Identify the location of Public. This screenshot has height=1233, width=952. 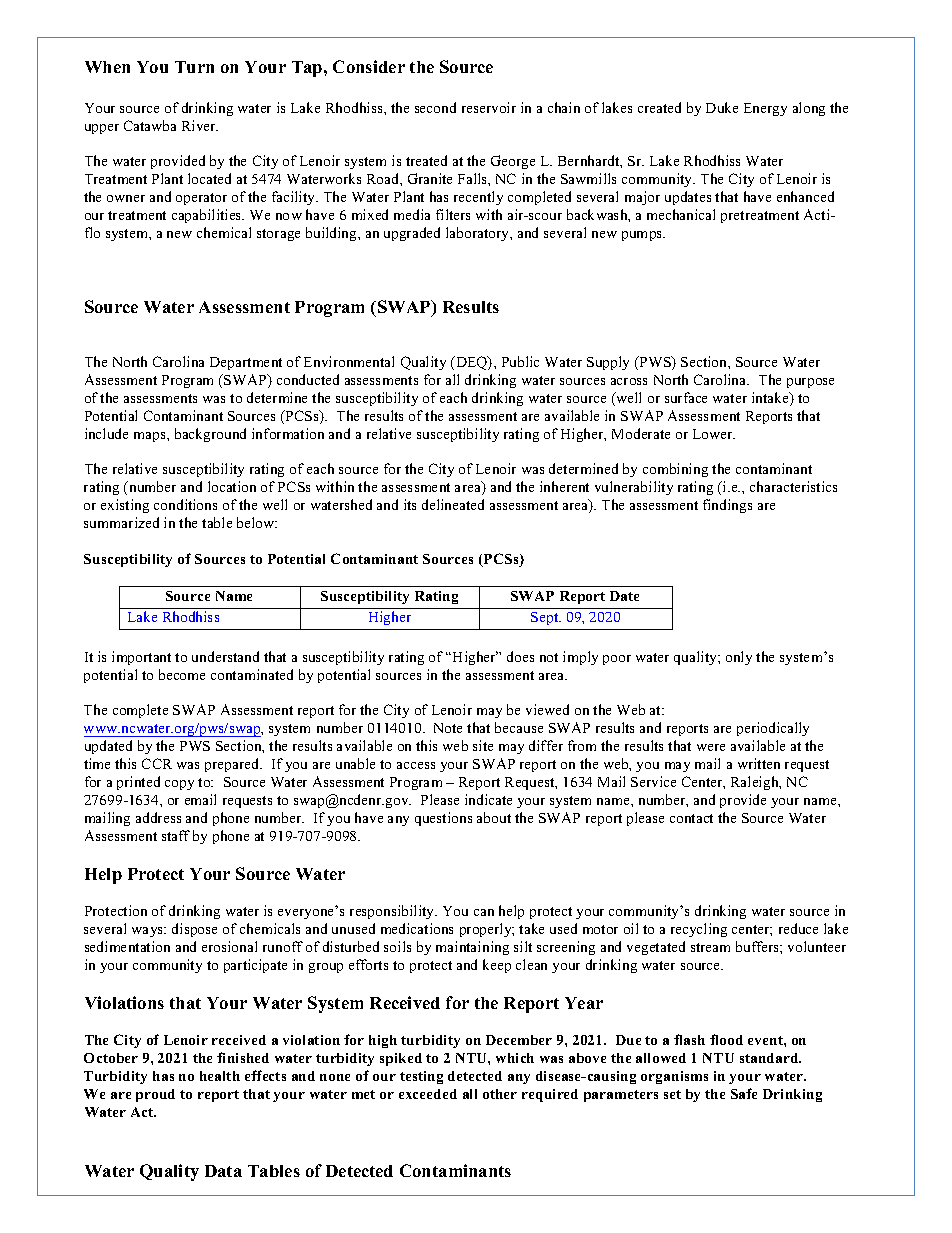
(520, 361).
